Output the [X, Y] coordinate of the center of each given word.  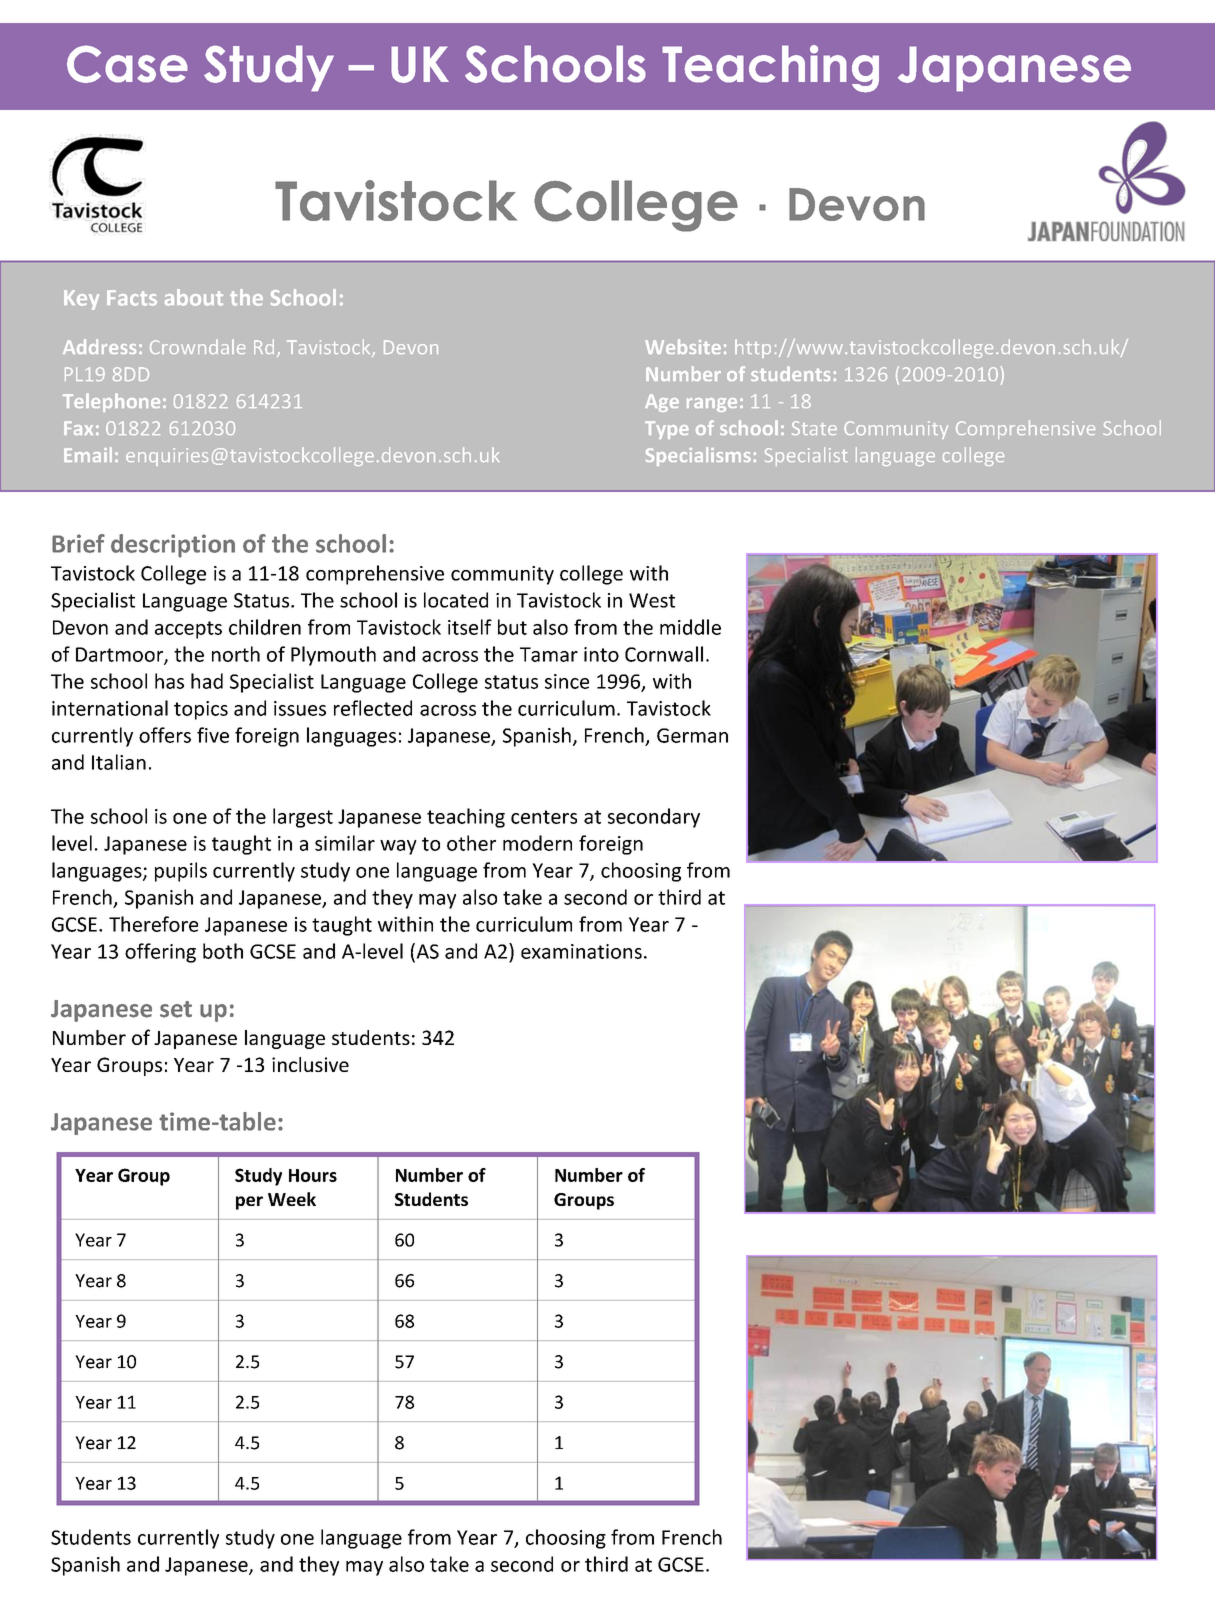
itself [470, 627]
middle [690, 627]
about [194, 297]
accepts [188, 630]
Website [683, 346]
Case [127, 64]
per [249, 1203]
